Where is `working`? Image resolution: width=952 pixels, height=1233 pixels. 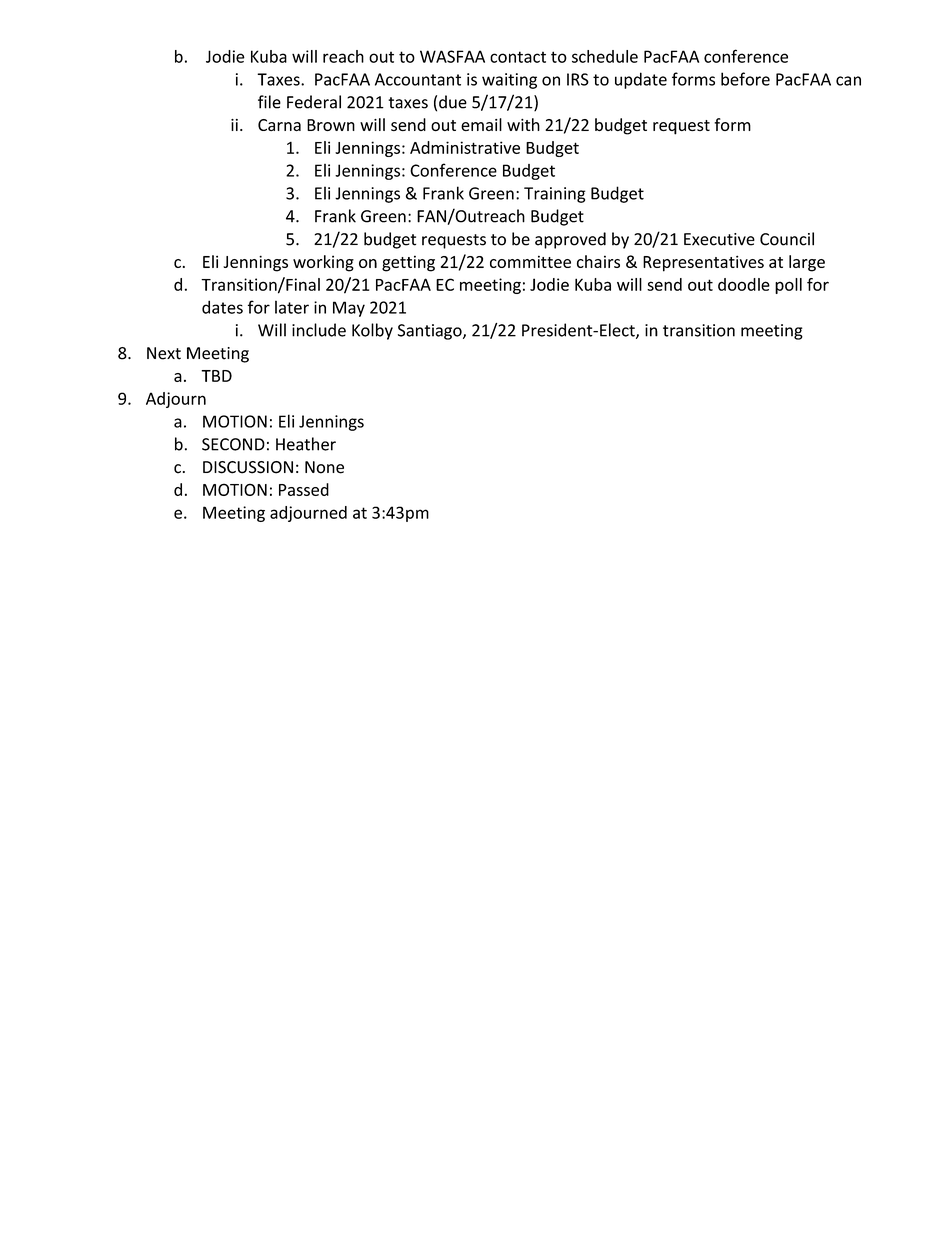 working is located at coordinates (323, 263).
